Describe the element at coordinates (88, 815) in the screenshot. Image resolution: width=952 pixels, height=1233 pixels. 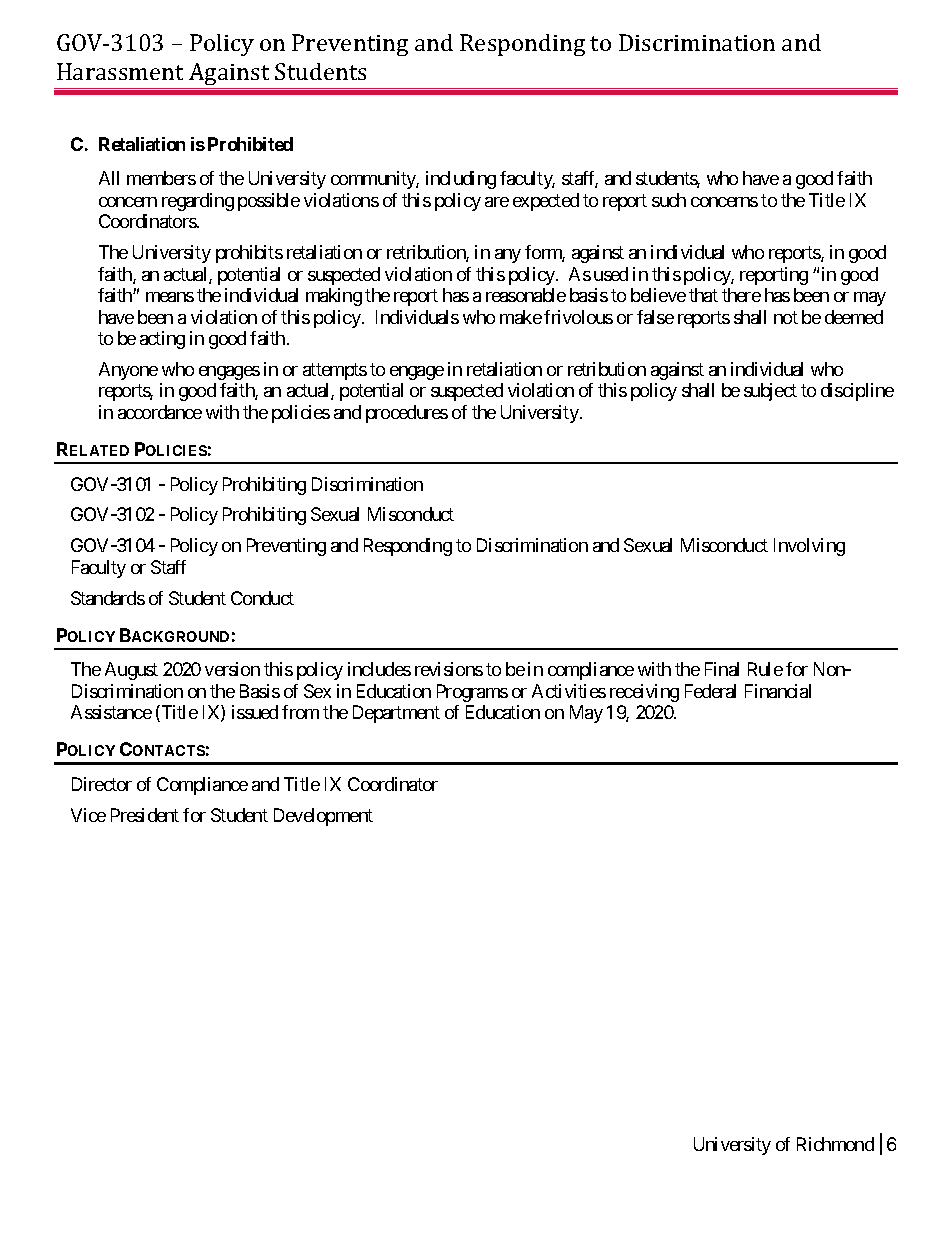
I see `Vice` at that location.
